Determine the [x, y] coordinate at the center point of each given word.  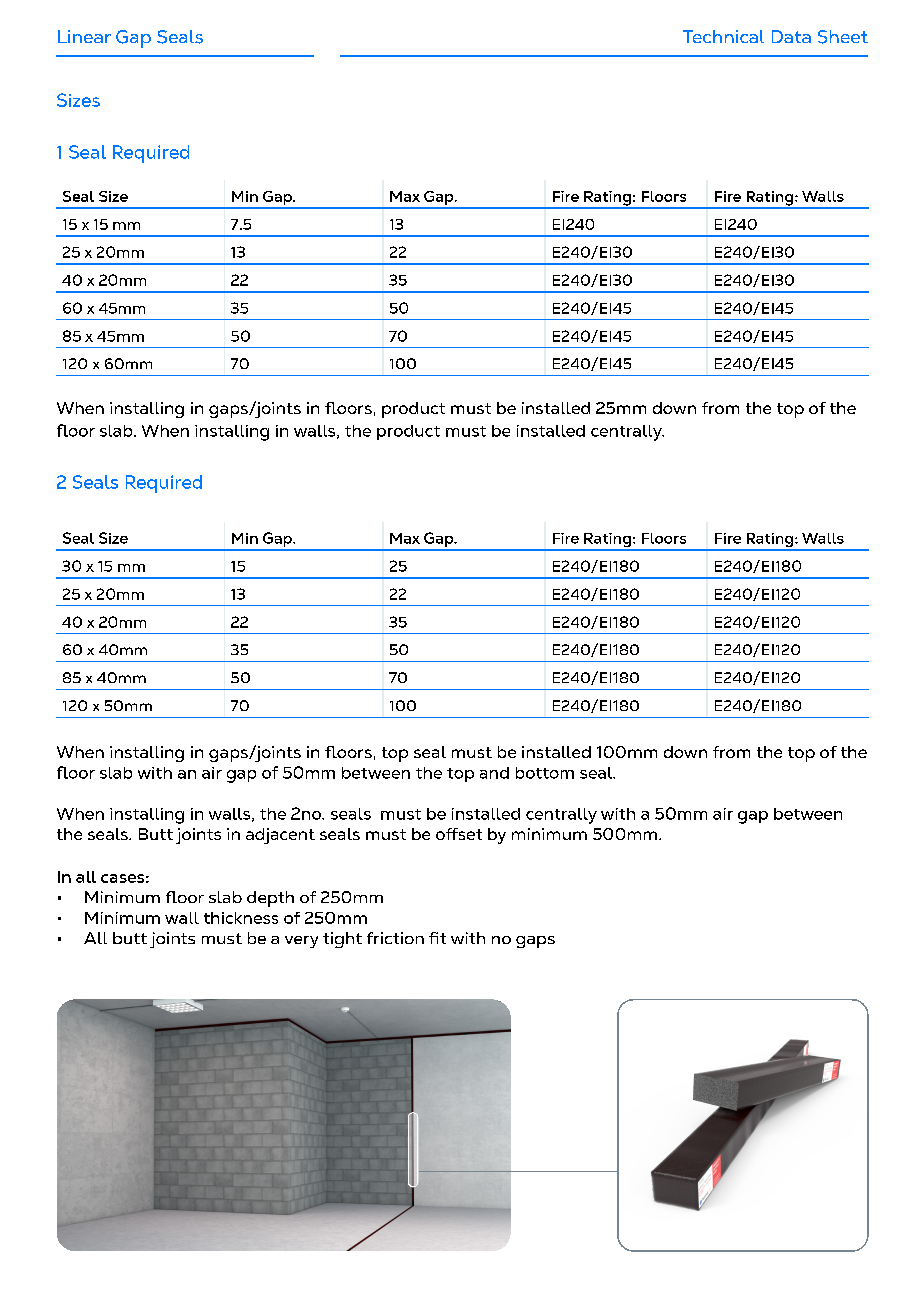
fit [437, 938]
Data [791, 36]
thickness [241, 918]
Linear [84, 36]
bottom [545, 773]
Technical [723, 36]
